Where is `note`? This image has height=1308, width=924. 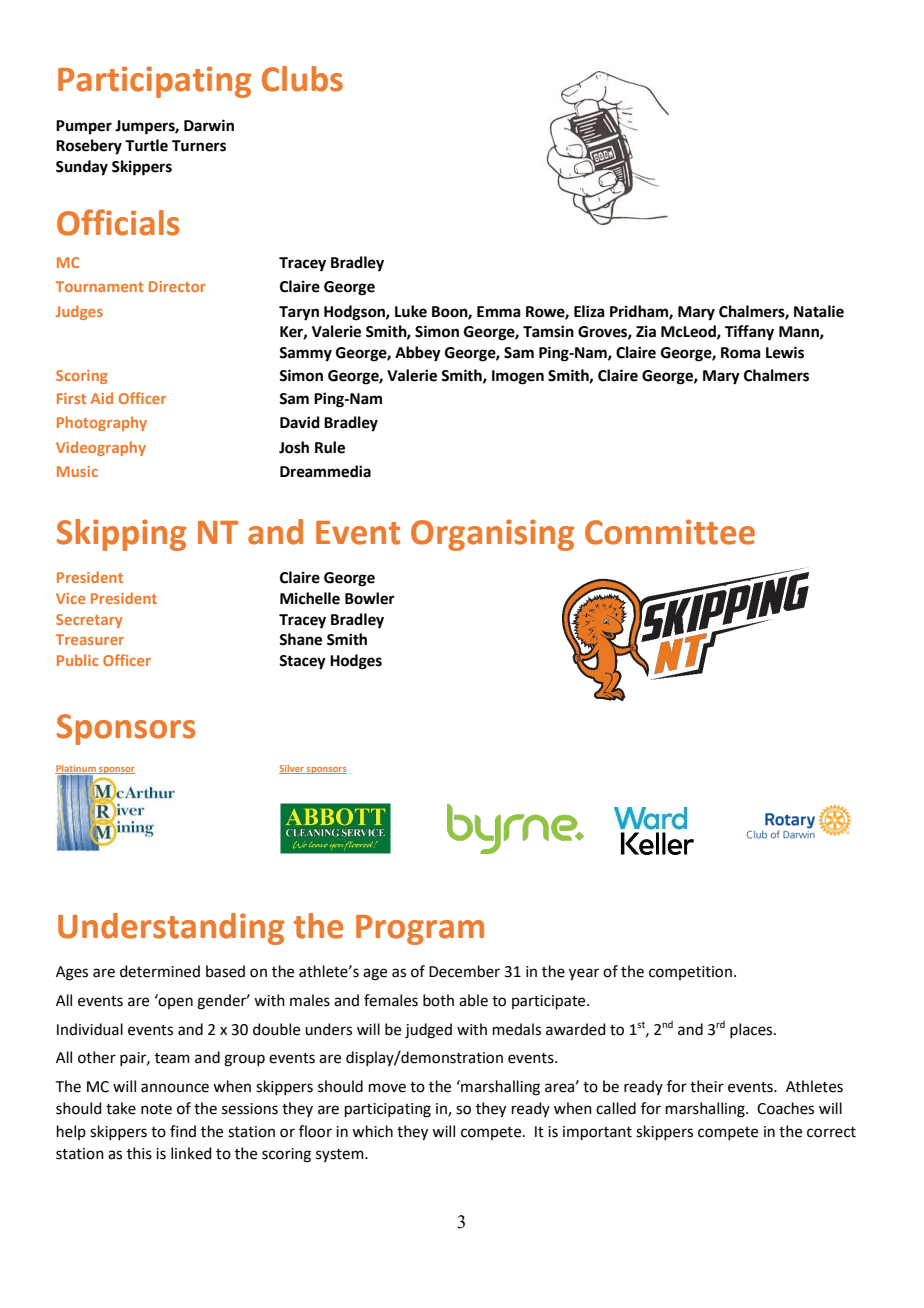
note is located at coordinates (156, 1109).
